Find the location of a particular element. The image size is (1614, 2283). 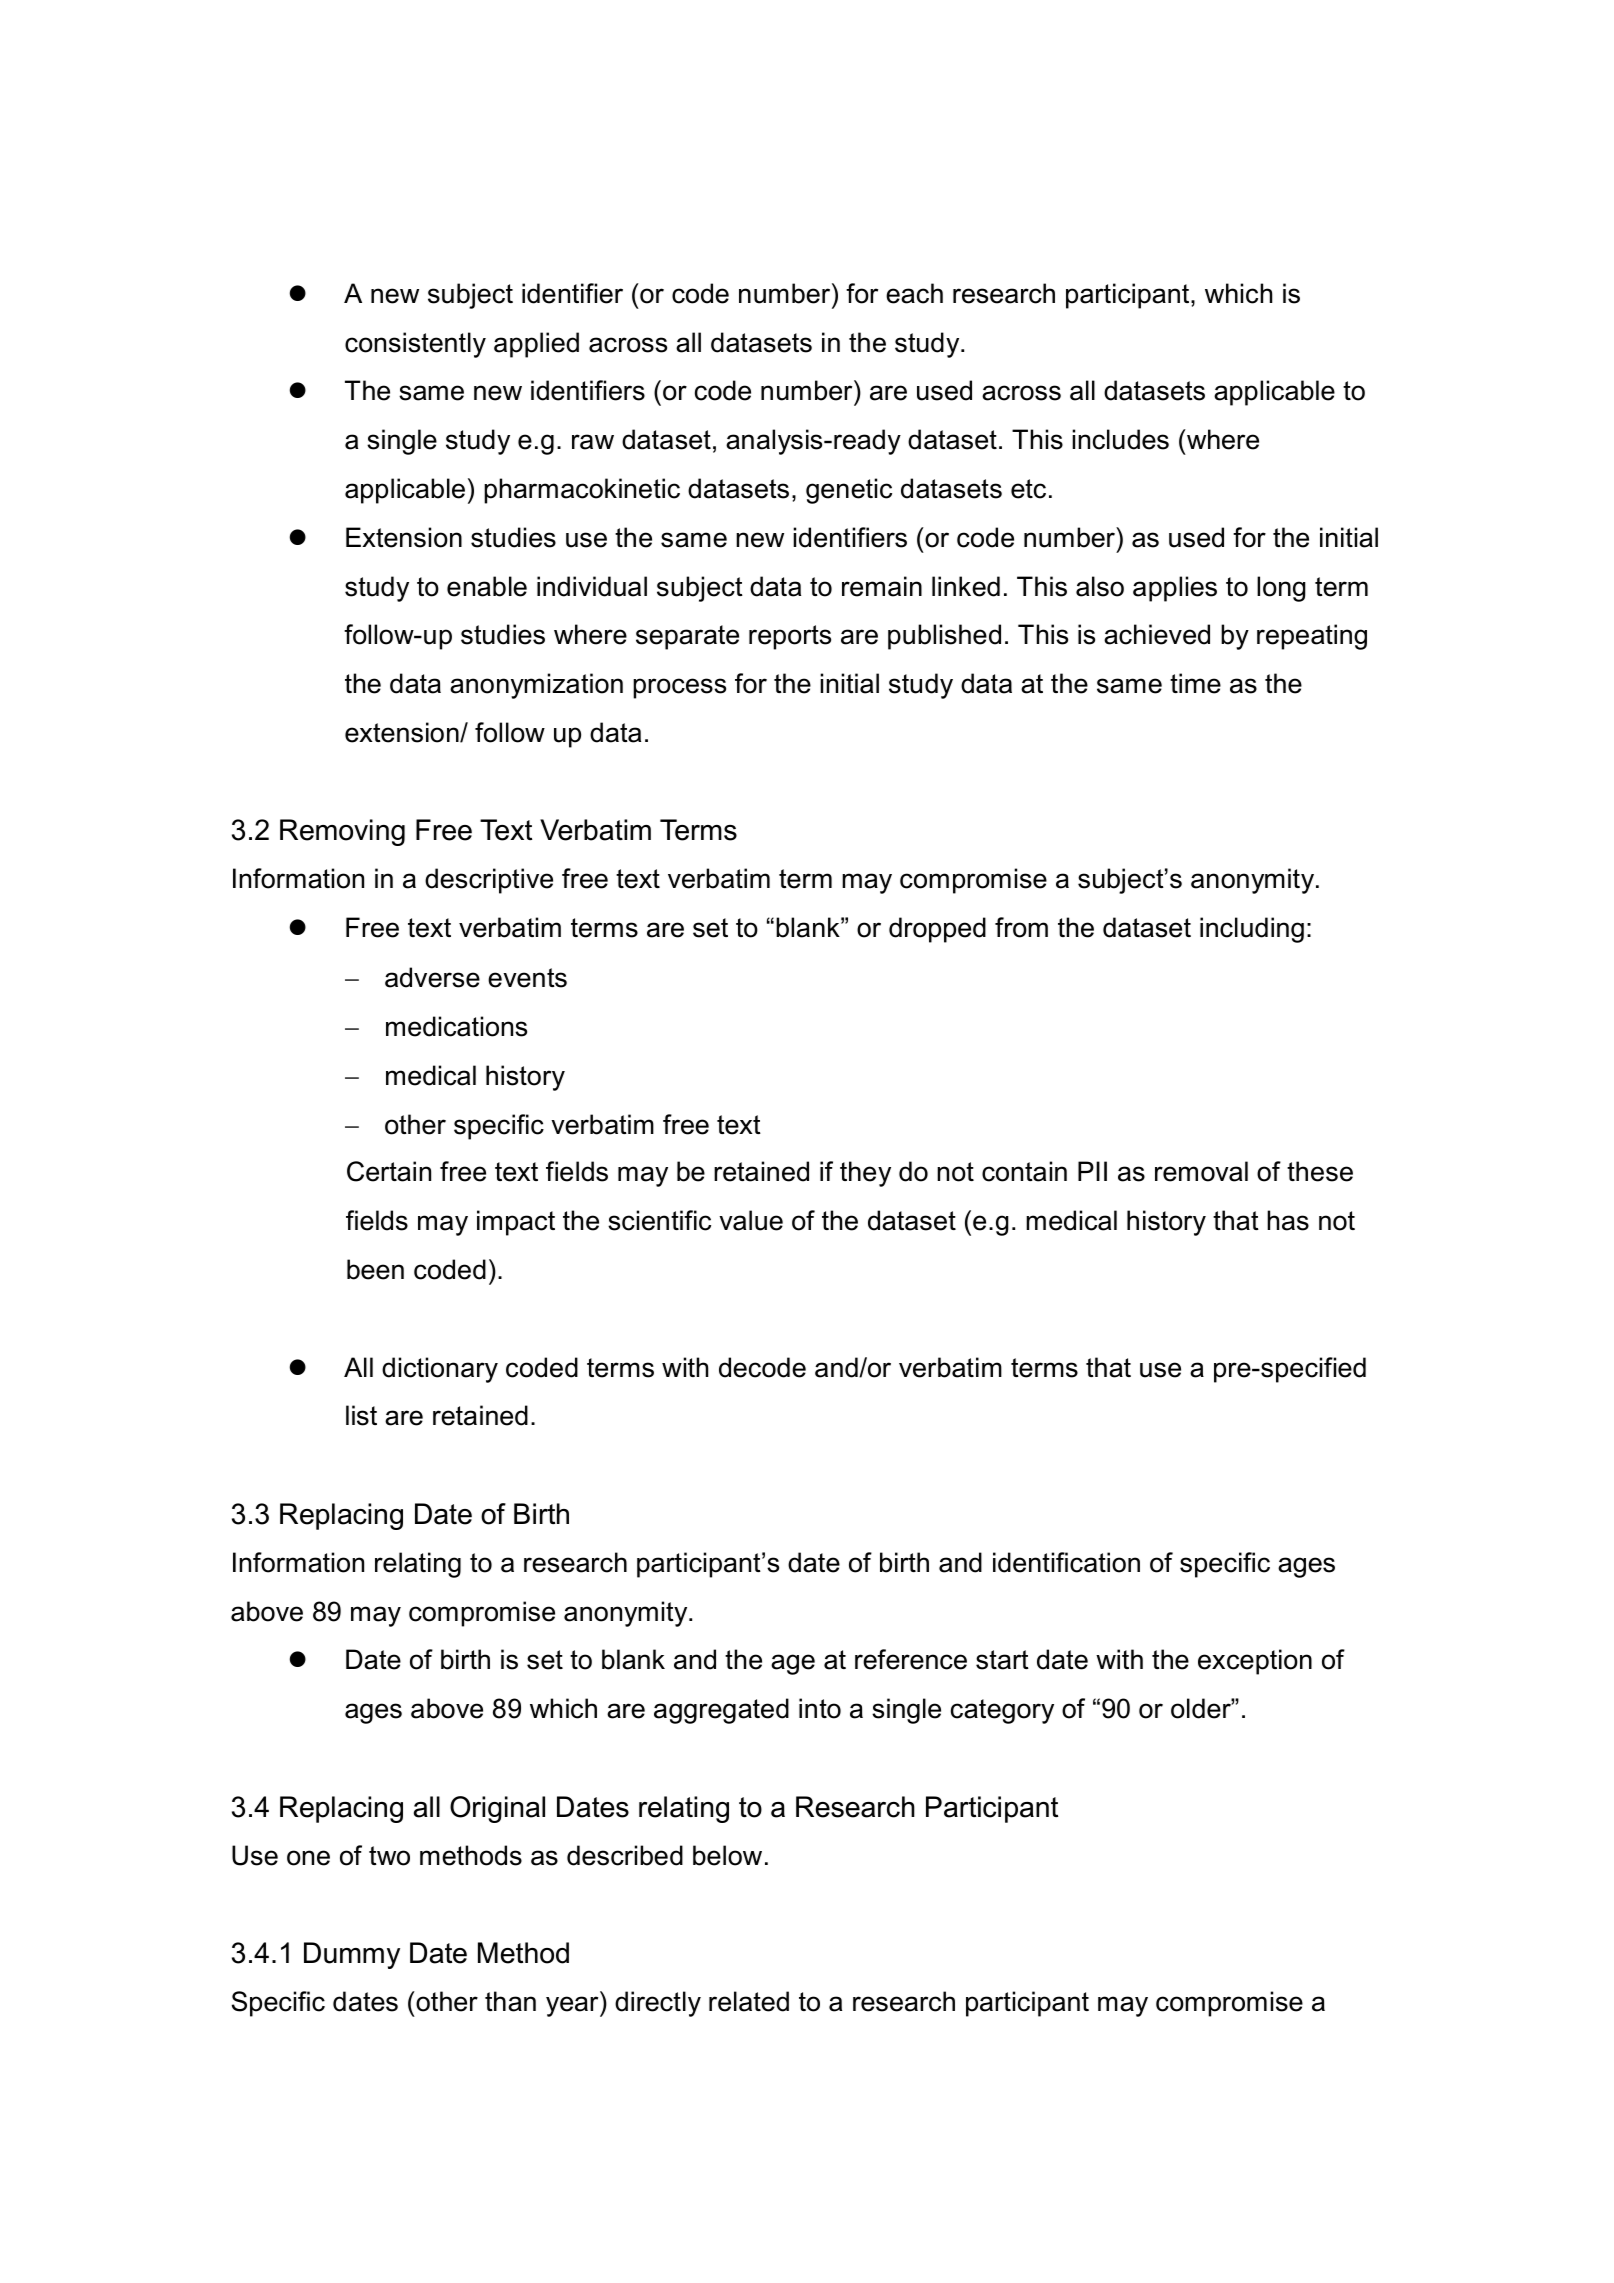

each is located at coordinates (914, 293).
